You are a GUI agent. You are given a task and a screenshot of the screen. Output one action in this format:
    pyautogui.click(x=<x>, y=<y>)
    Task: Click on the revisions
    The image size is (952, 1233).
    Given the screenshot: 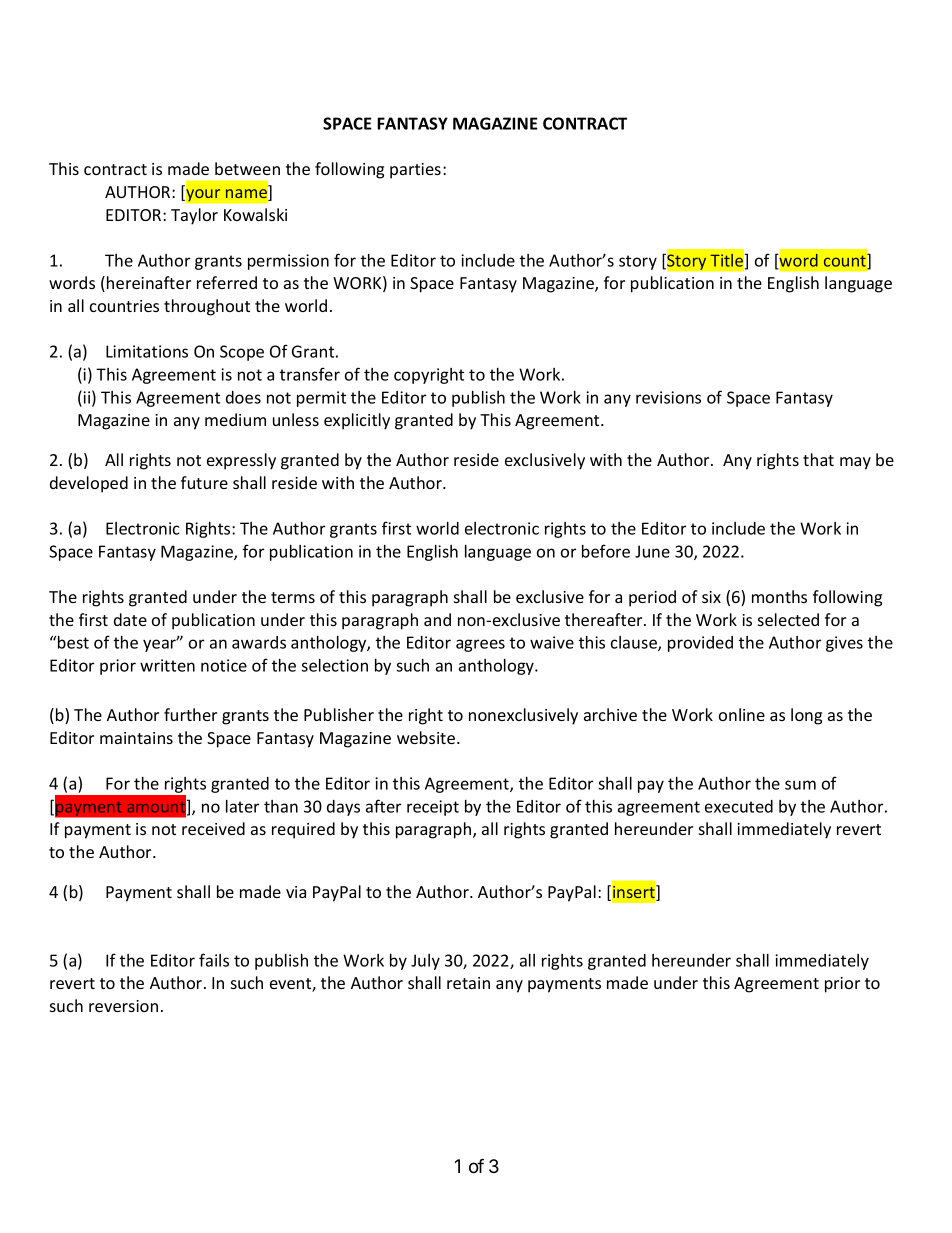 What is the action you would take?
    pyautogui.click(x=668, y=397)
